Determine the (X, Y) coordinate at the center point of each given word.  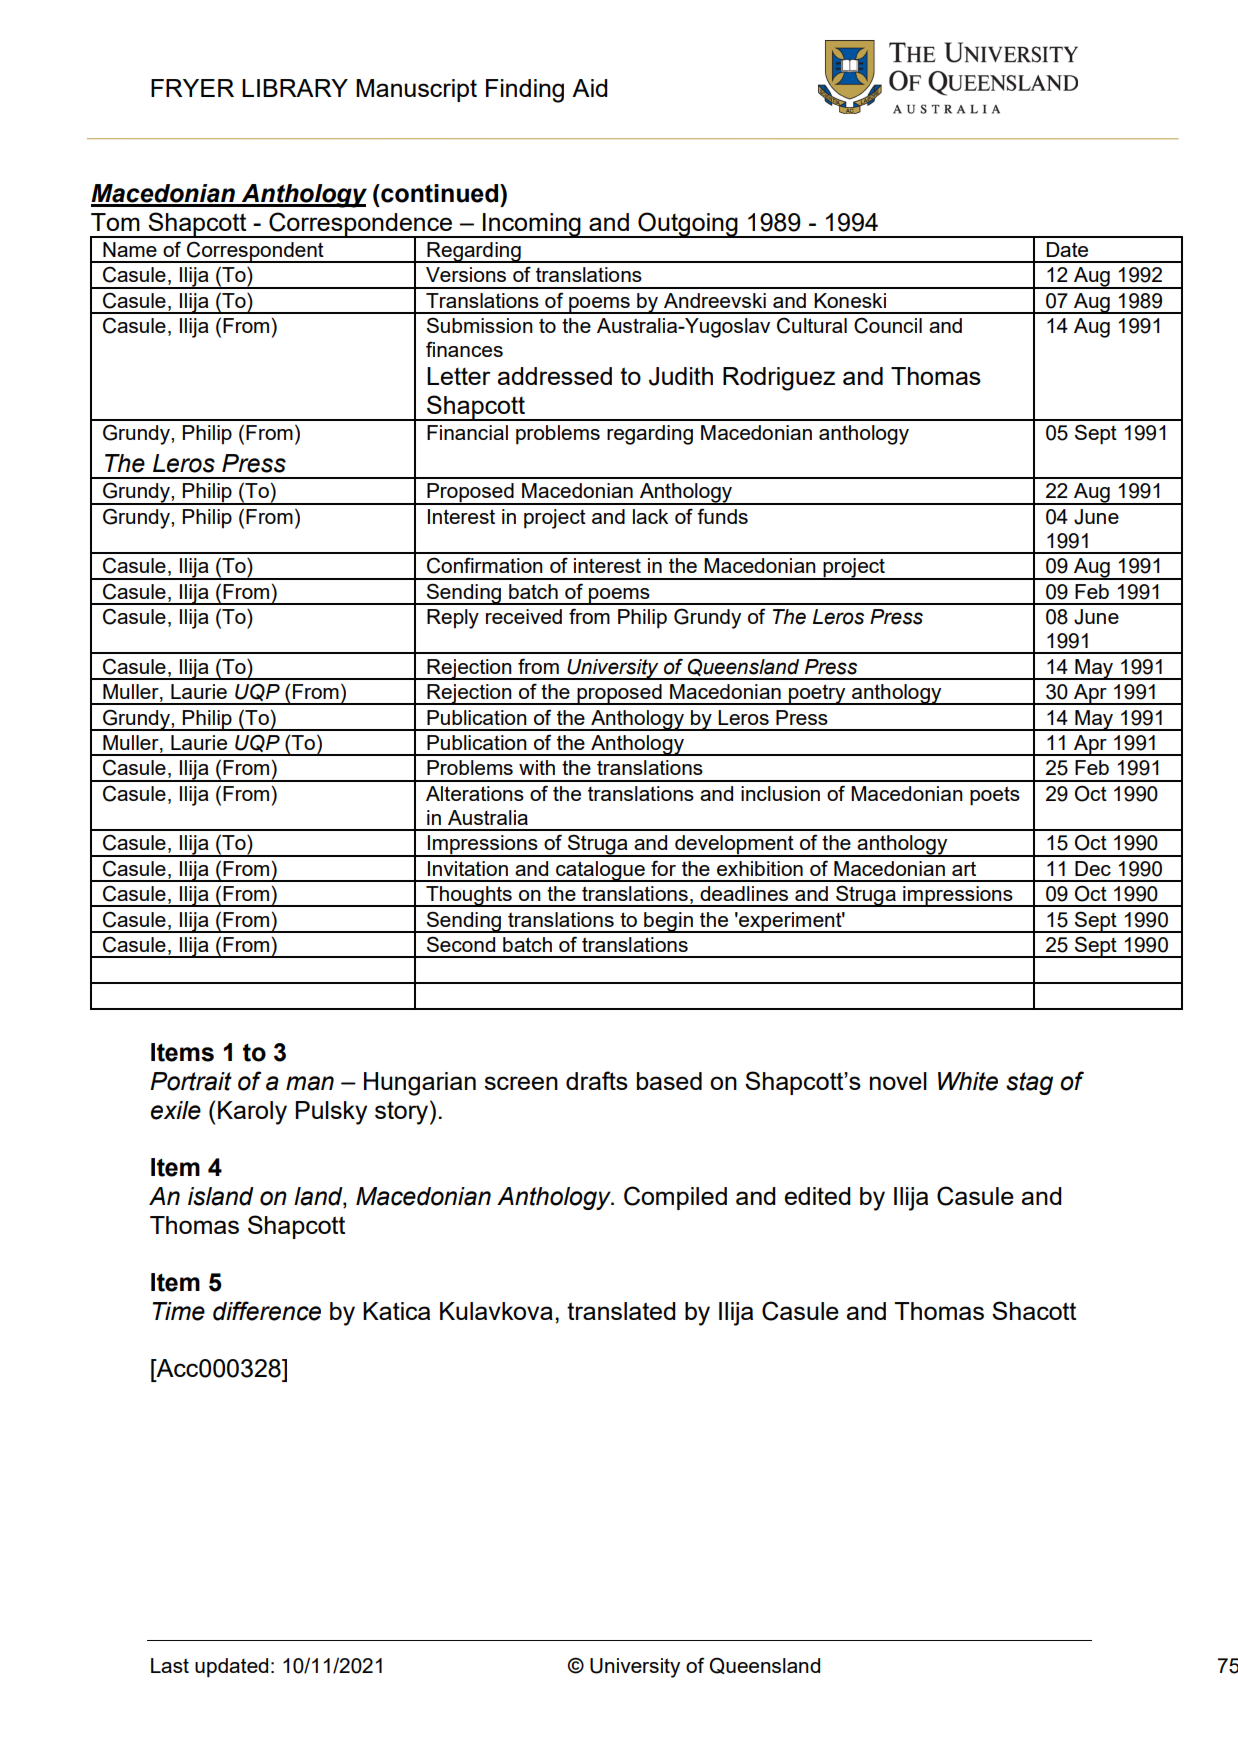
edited (817, 1196)
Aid (590, 88)
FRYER (192, 88)
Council (888, 325)
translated (621, 1311)
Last (170, 1665)
